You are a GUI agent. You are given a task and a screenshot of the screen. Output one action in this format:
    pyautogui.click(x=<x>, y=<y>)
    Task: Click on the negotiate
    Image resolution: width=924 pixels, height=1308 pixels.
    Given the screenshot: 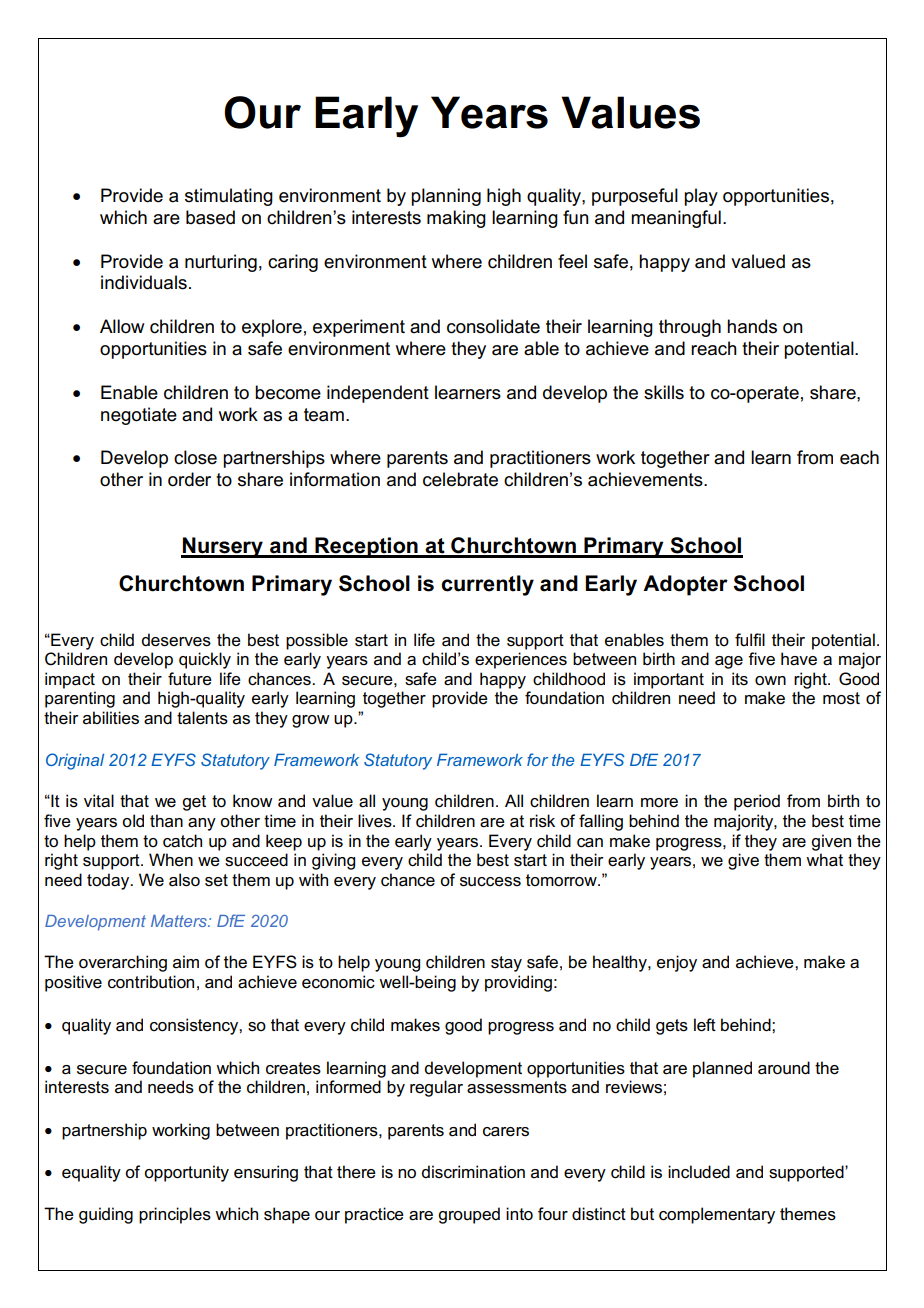 What is the action you would take?
    pyautogui.click(x=139, y=416)
